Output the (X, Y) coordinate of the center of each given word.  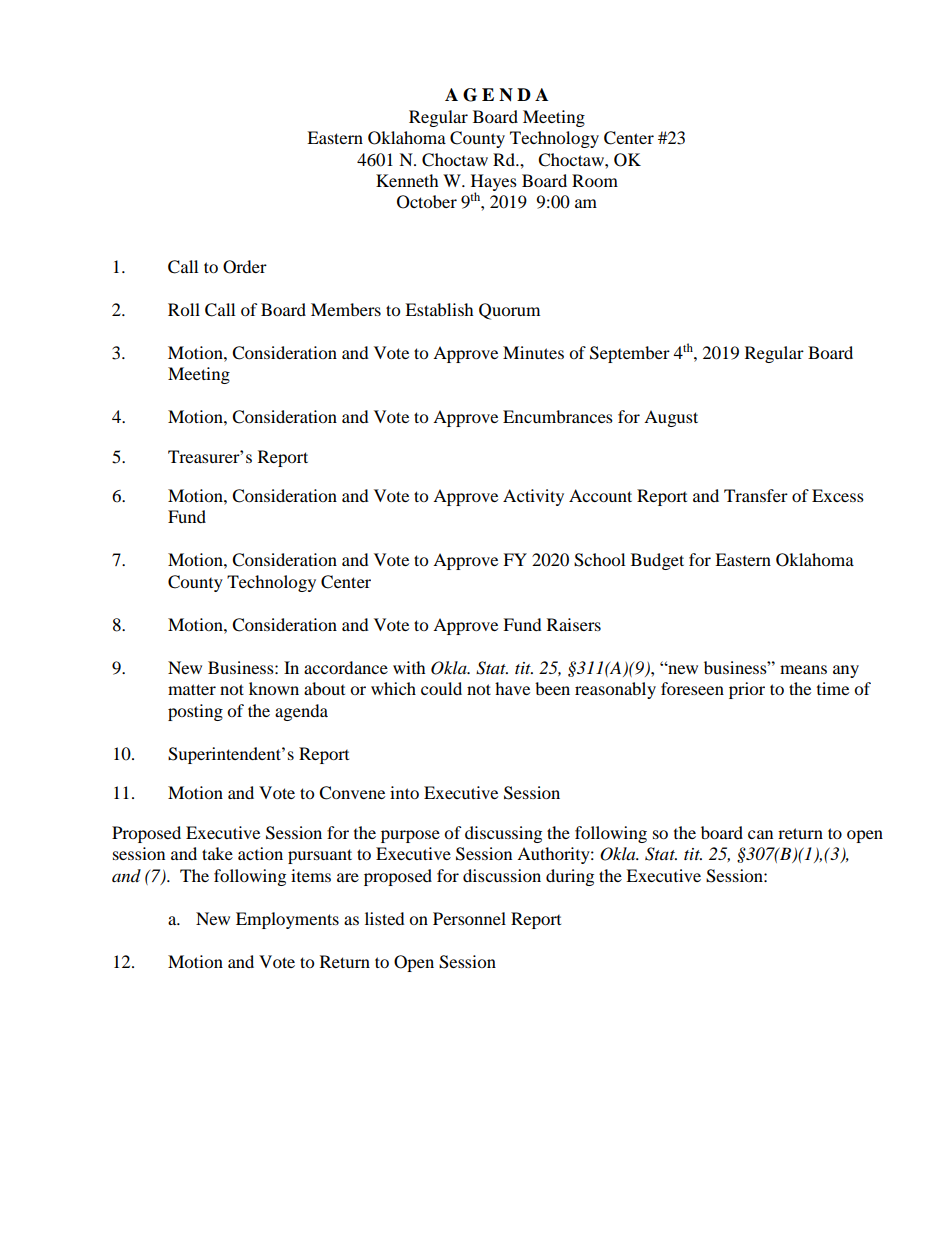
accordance (346, 667)
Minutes (533, 352)
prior (747, 690)
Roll (184, 309)
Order (245, 267)
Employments (287, 920)
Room (595, 180)
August (671, 418)
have (512, 688)
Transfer (756, 495)
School (599, 560)
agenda (301, 712)
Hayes (494, 184)
